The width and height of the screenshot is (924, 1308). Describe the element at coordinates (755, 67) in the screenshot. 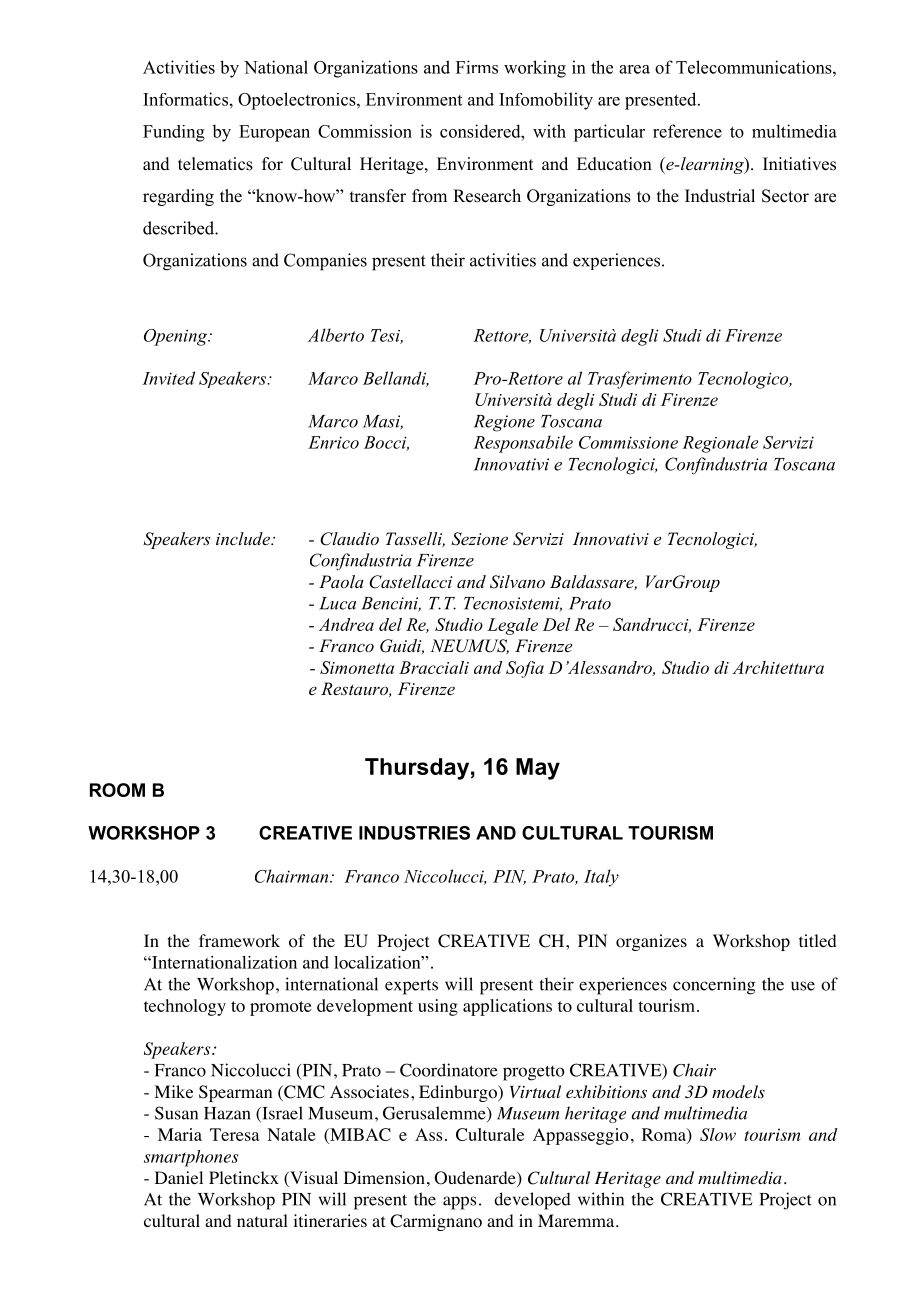

I see `Telecommunications` at that location.
